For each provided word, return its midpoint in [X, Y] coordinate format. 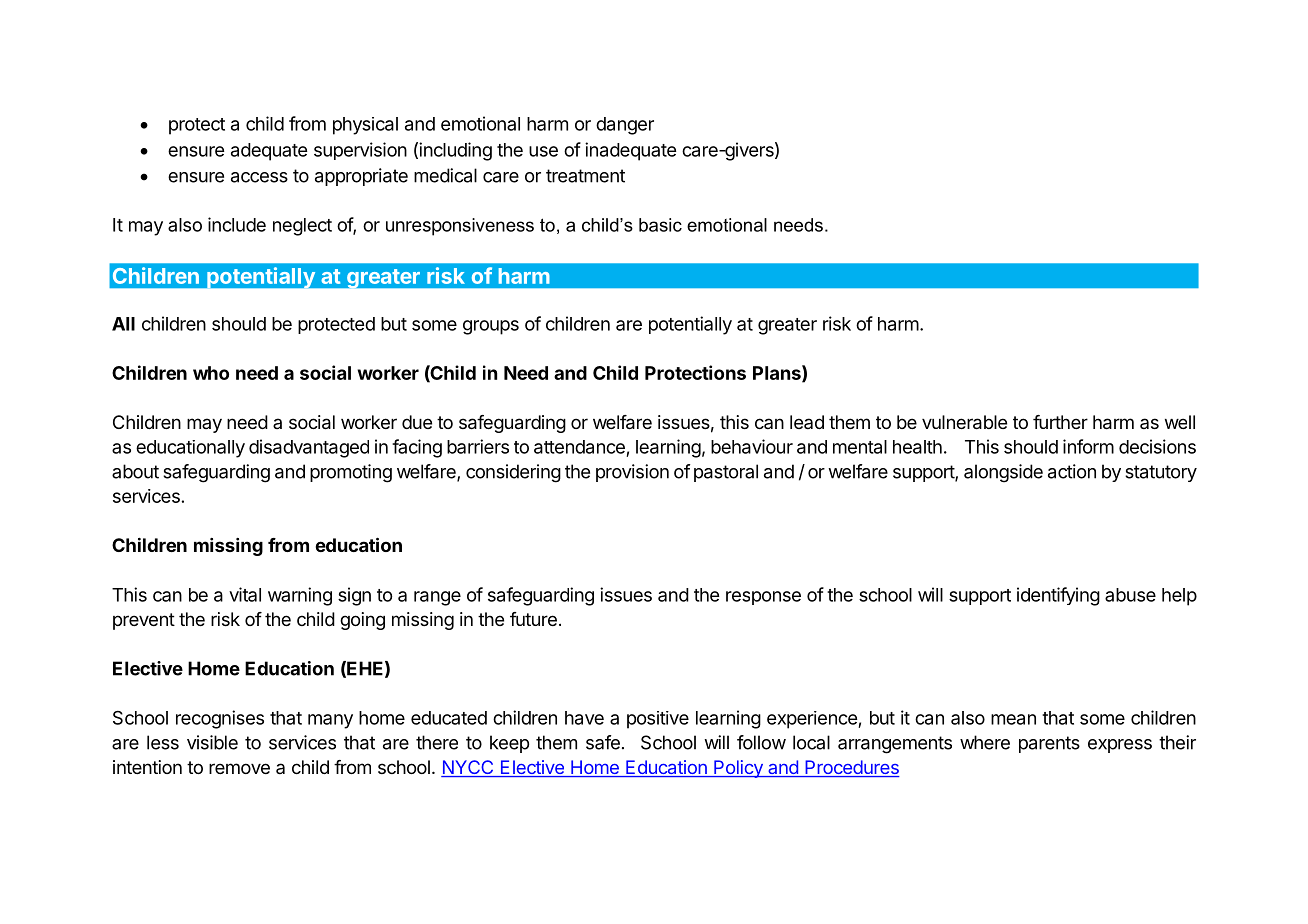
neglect [302, 227]
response [763, 598]
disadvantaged [309, 448]
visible [212, 742]
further [1060, 422]
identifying [1058, 596]
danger [625, 126]
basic [660, 225]
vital [245, 594]
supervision [360, 151]
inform [1088, 446]
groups [491, 327]
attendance [579, 447]
